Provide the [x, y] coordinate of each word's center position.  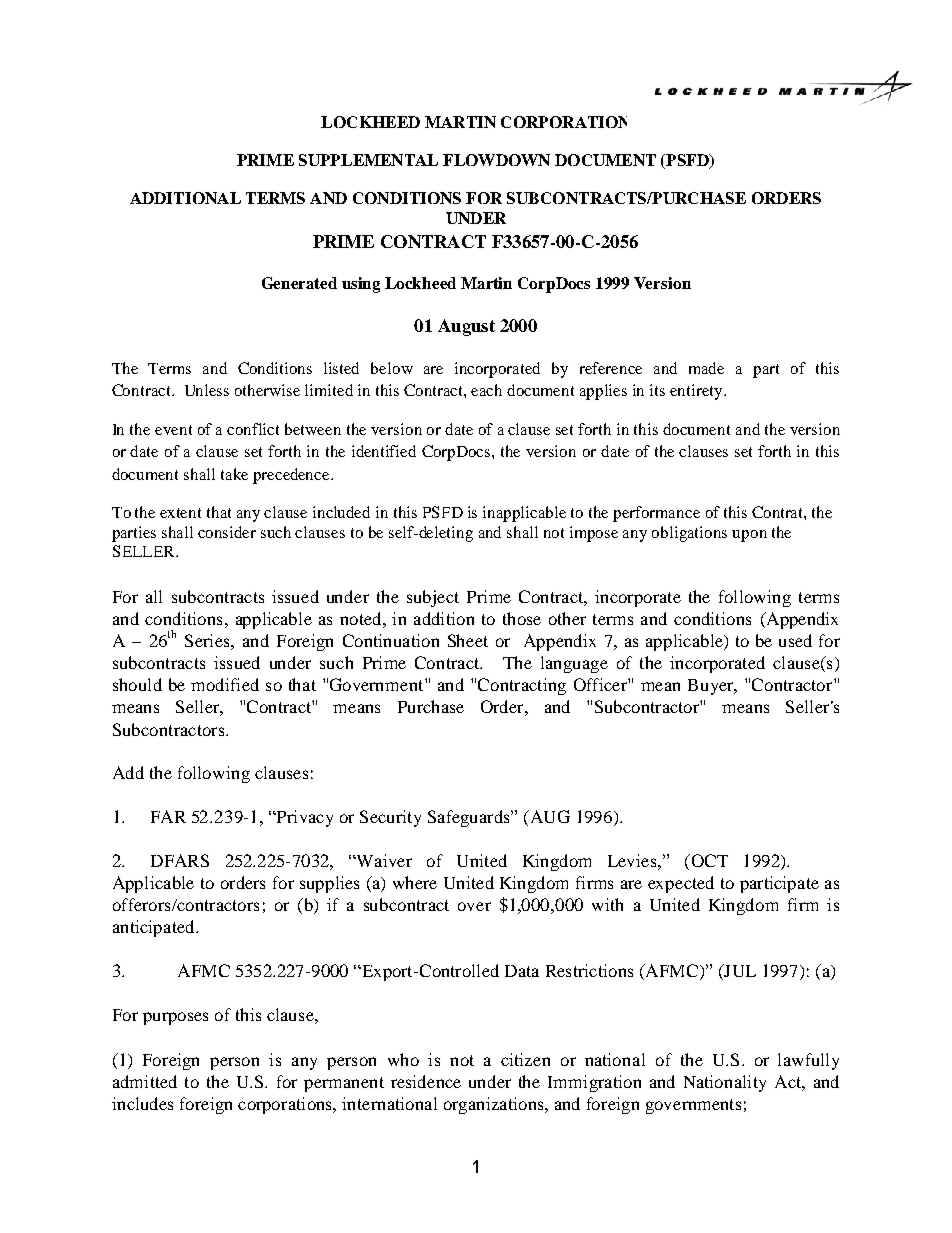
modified [225, 684]
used [795, 640]
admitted [145, 1081]
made [706, 368]
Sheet [468, 640]
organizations [495, 1105]
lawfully [808, 1061]
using [361, 285]
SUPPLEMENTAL [368, 160]
